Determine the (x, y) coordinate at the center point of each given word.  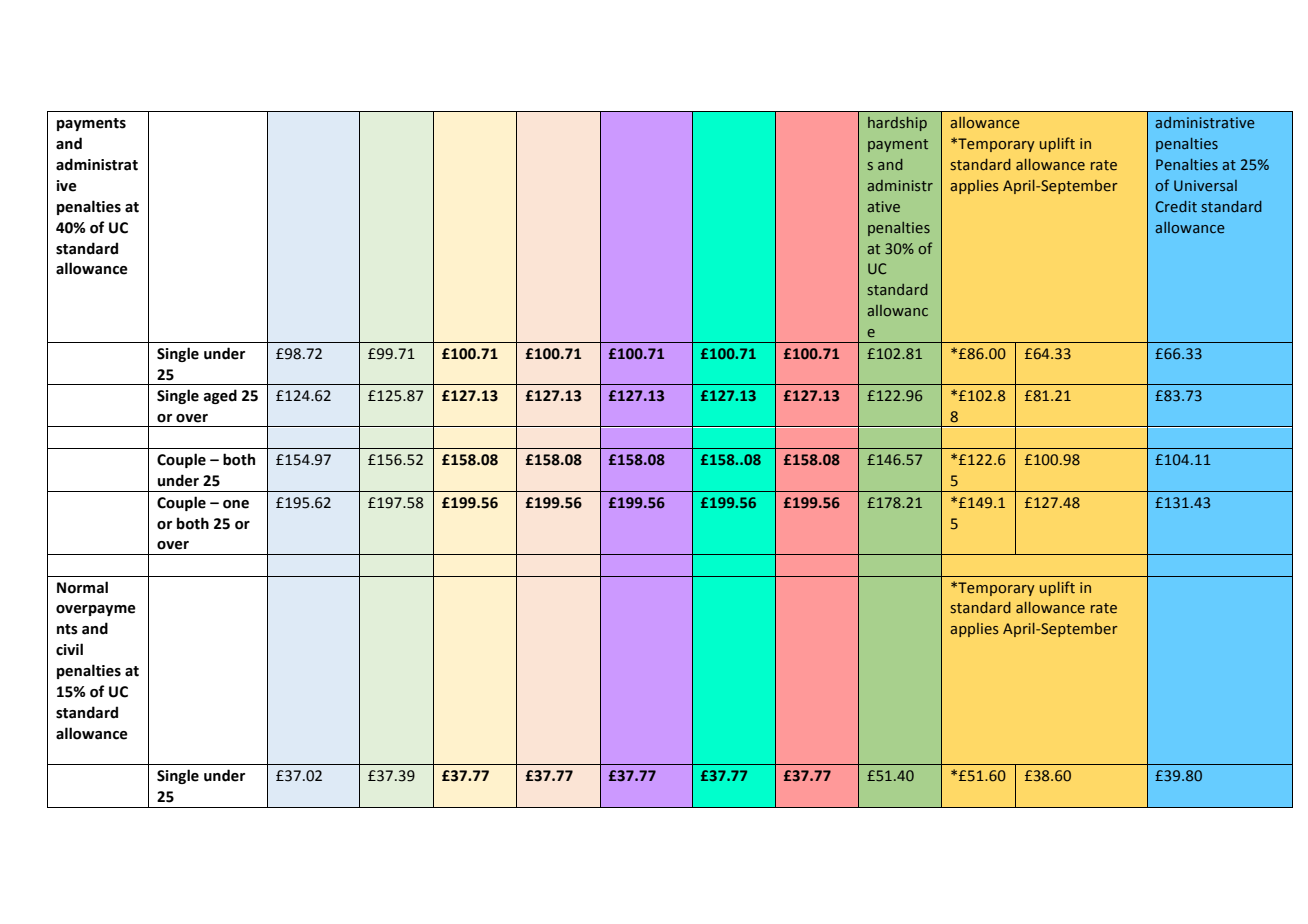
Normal (82, 587)
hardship (897, 124)
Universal (1205, 186)
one (236, 504)
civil (69, 649)
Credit (1176, 207)
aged (220, 396)
